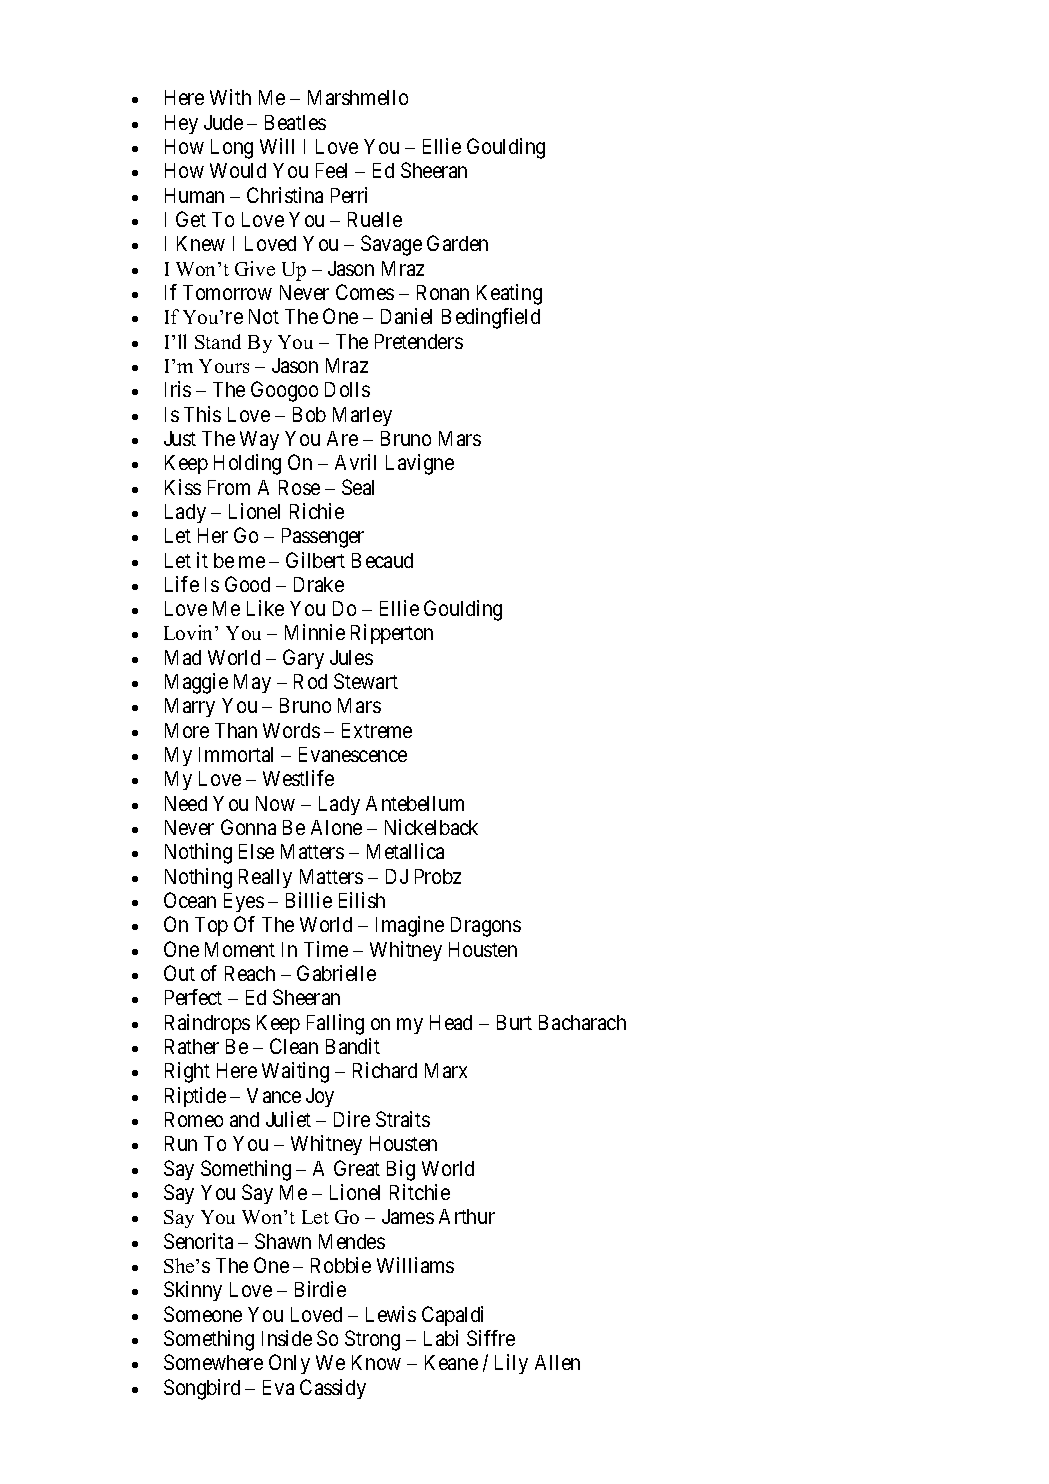  Describe the element at coordinates (377, 730) in the screenshot. I see `Extreme` at that location.
